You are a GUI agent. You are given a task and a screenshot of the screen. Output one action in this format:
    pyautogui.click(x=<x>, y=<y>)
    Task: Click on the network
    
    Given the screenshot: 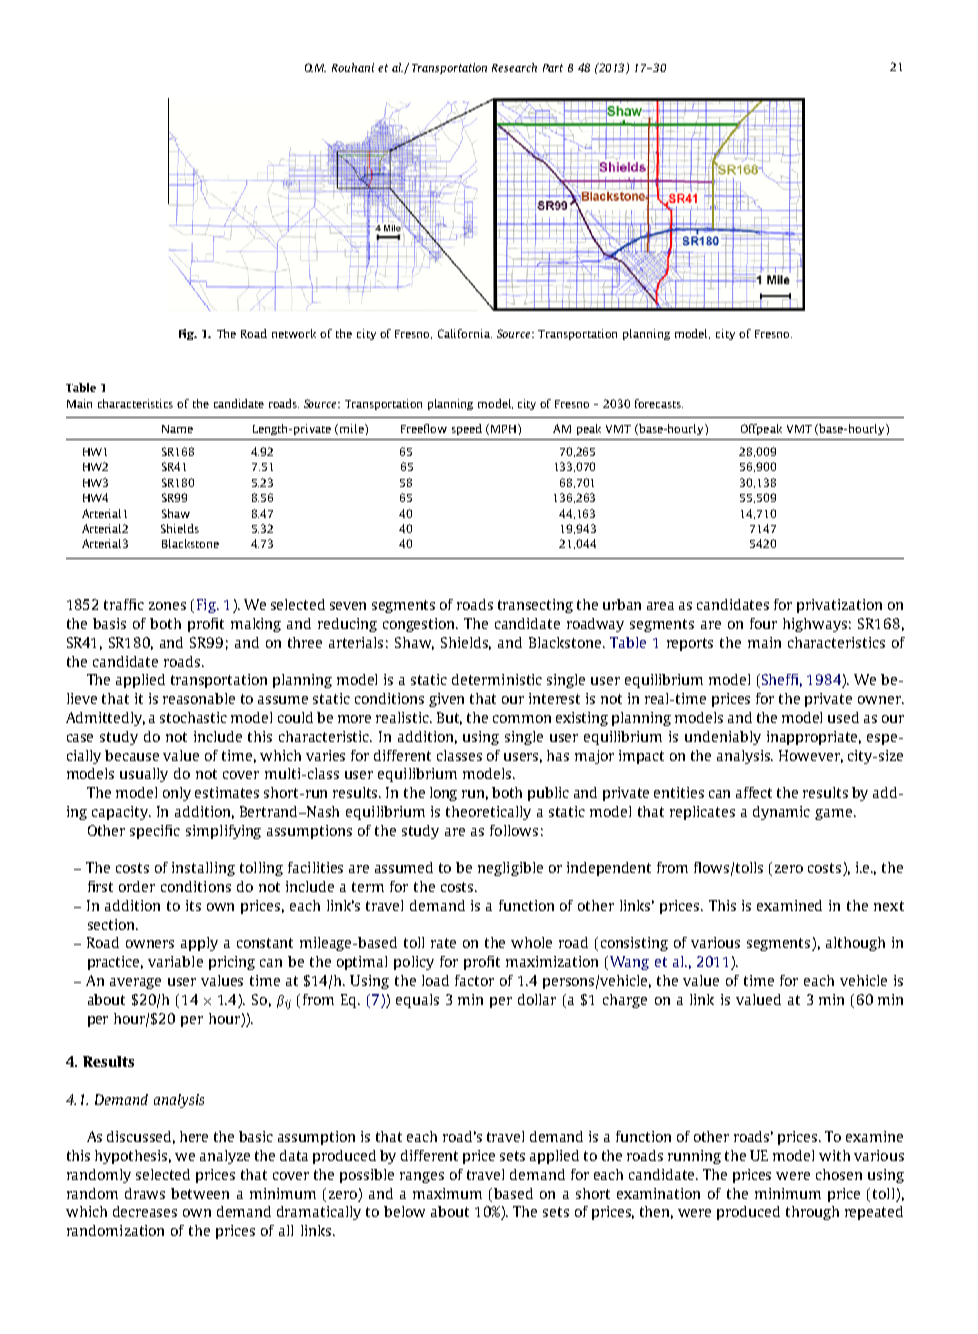 What is the action you would take?
    pyautogui.click(x=294, y=333)
